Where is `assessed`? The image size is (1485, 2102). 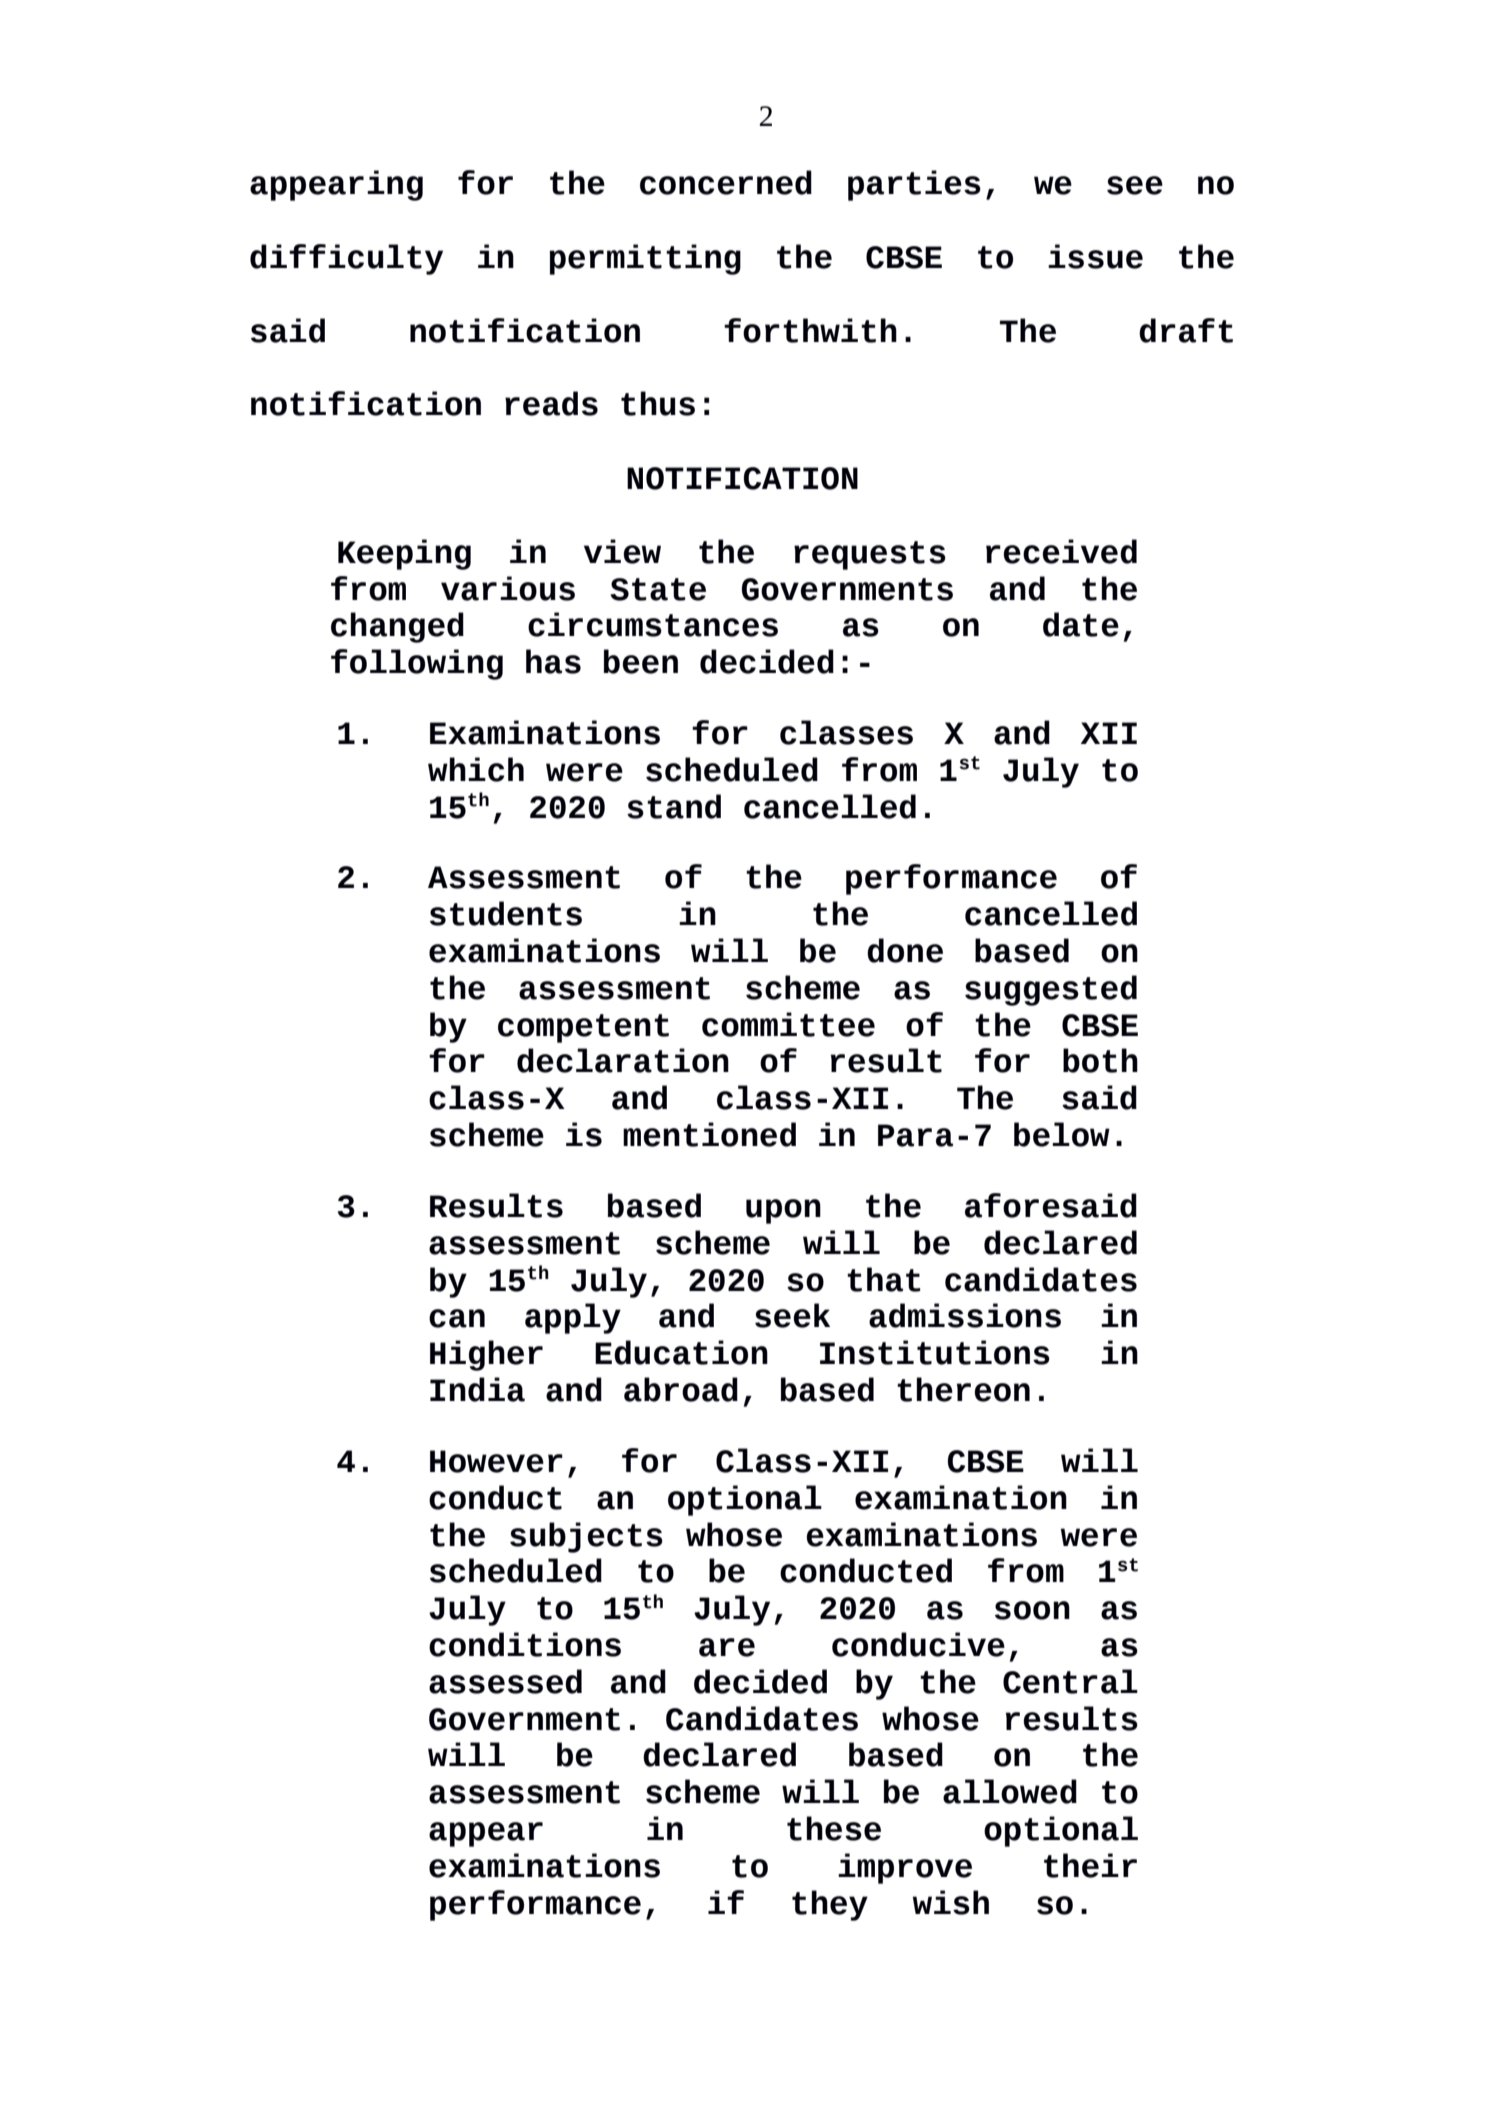 assessed is located at coordinates (505, 1681).
